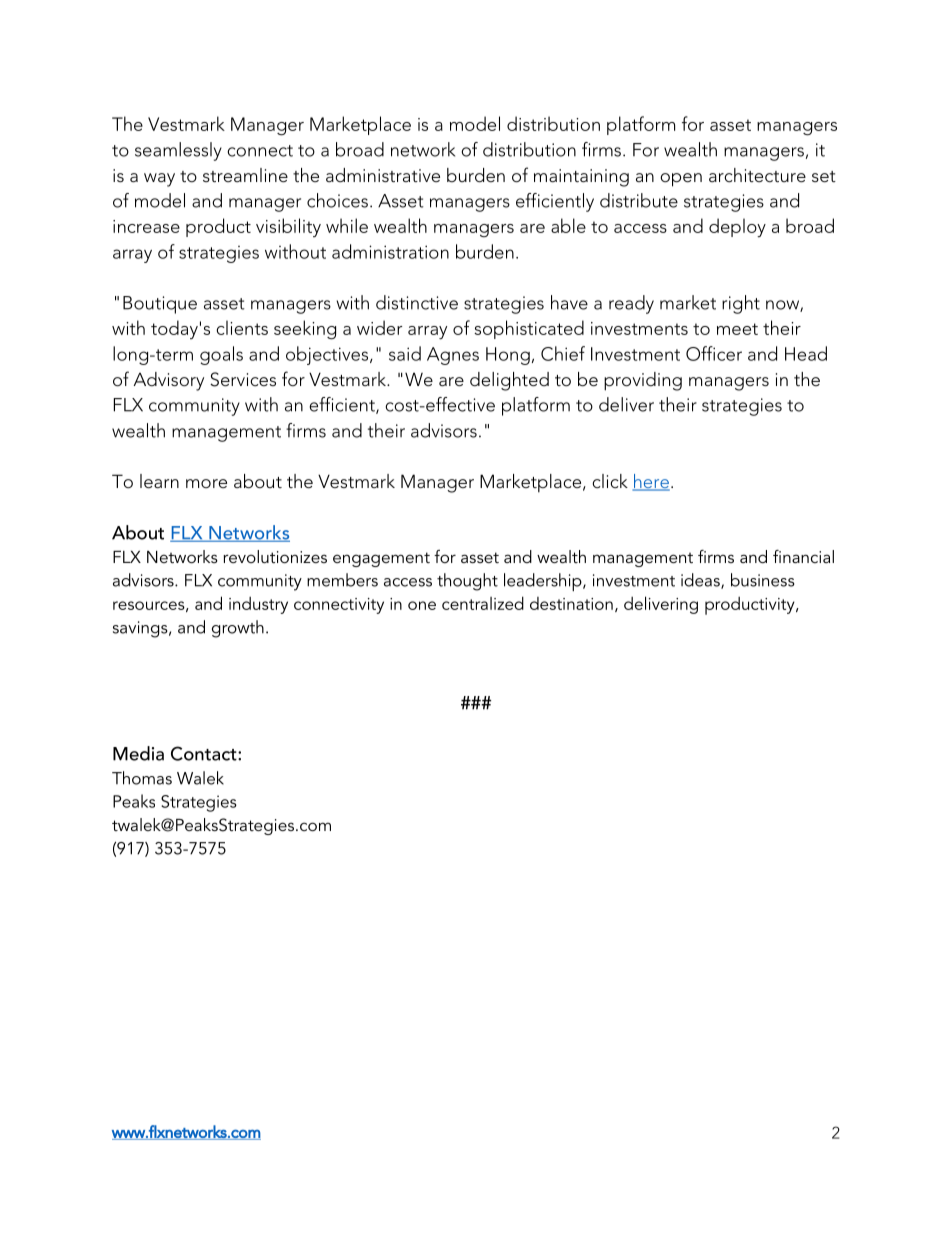 This image has height=1233, width=952. Describe the element at coordinates (651, 482) in the image. I see `here` at that location.
